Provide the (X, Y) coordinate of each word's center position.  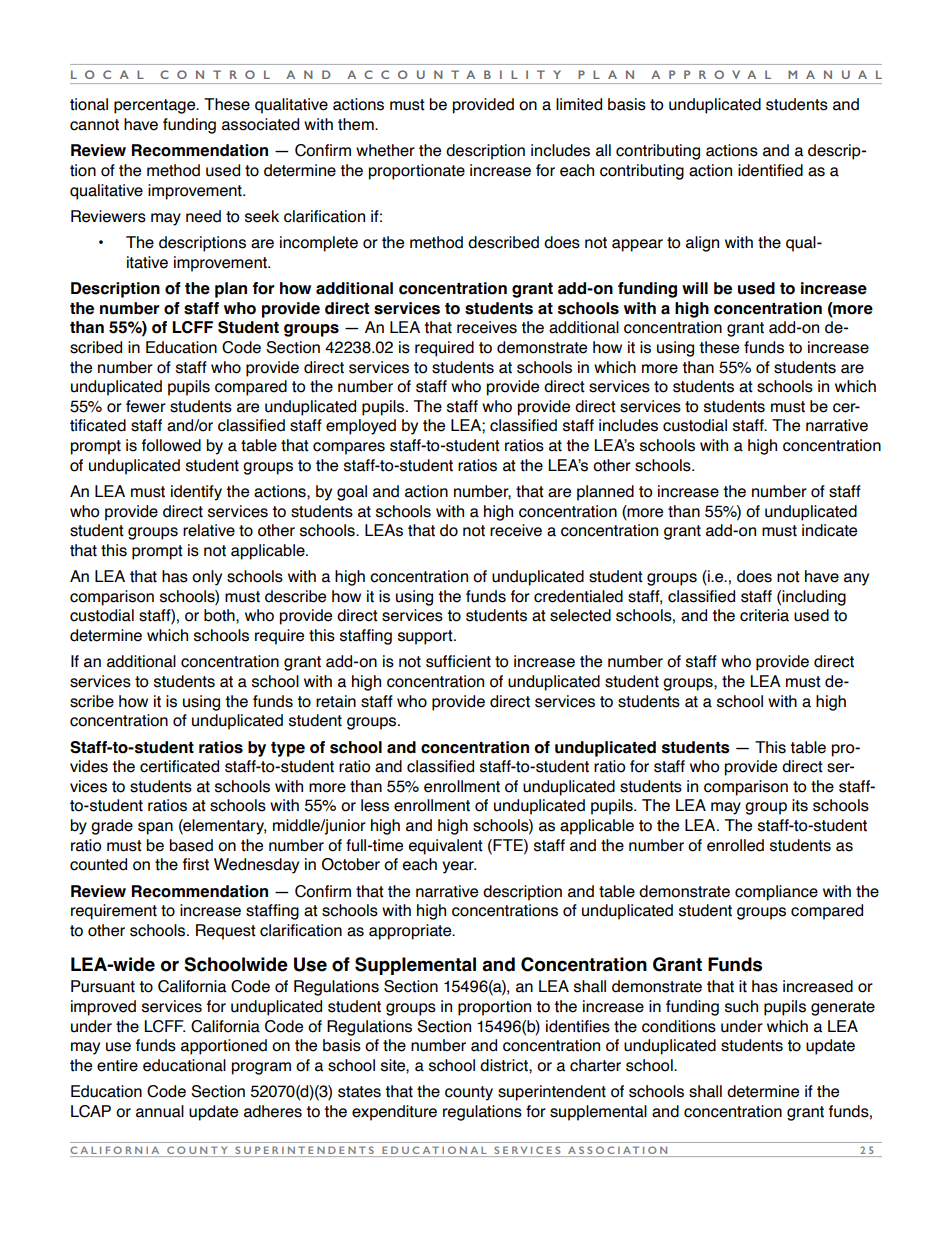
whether (385, 150)
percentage (156, 106)
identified (770, 170)
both (220, 615)
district (505, 1065)
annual (160, 1111)
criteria (764, 615)
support (426, 637)
